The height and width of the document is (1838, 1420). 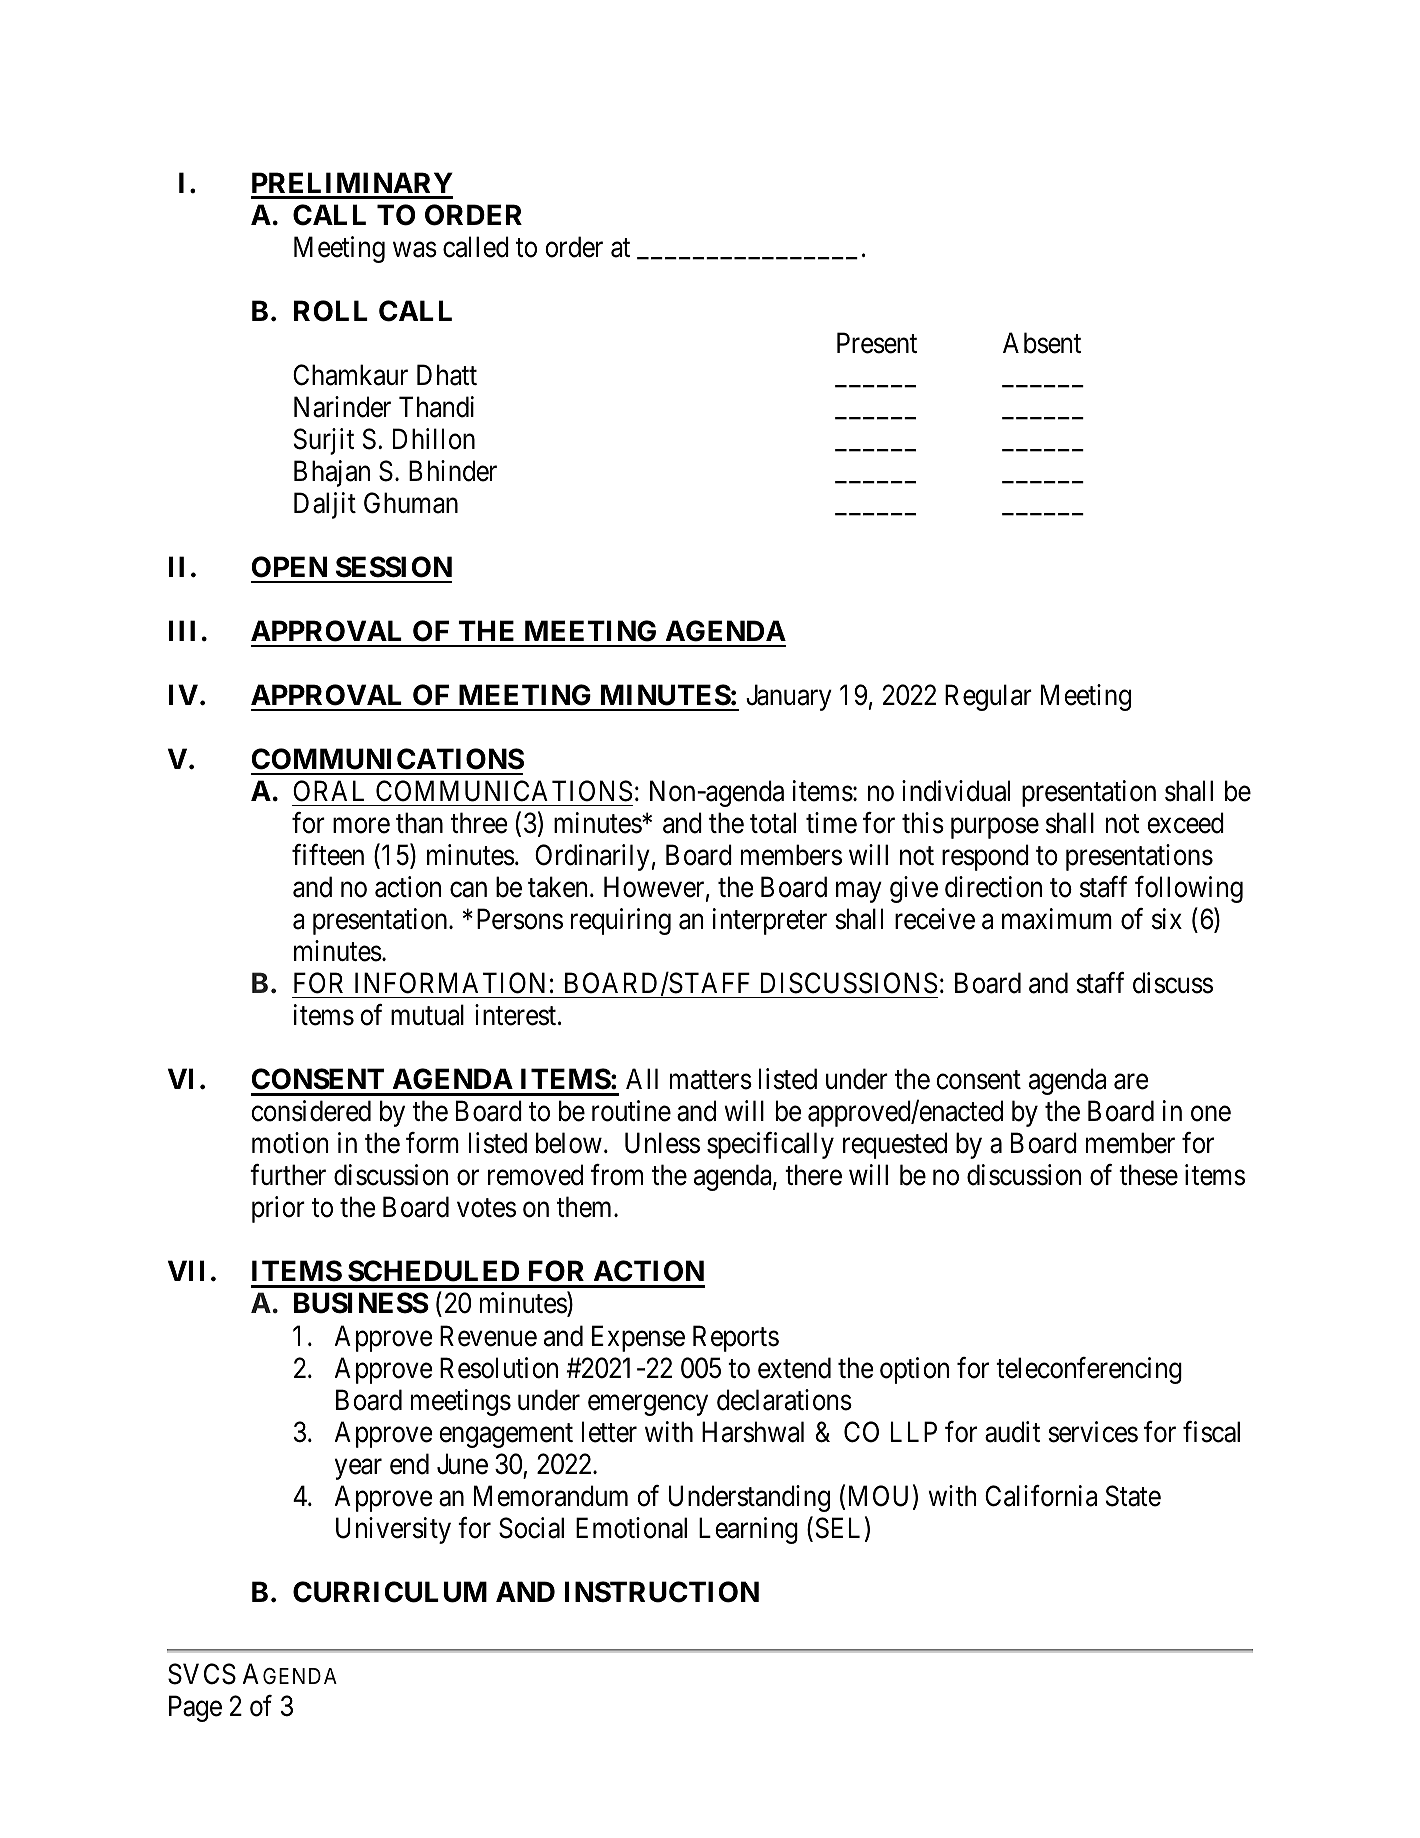 What do you see at coordinates (789, 698) in the document?
I see `January` at bounding box center [789, 698].
